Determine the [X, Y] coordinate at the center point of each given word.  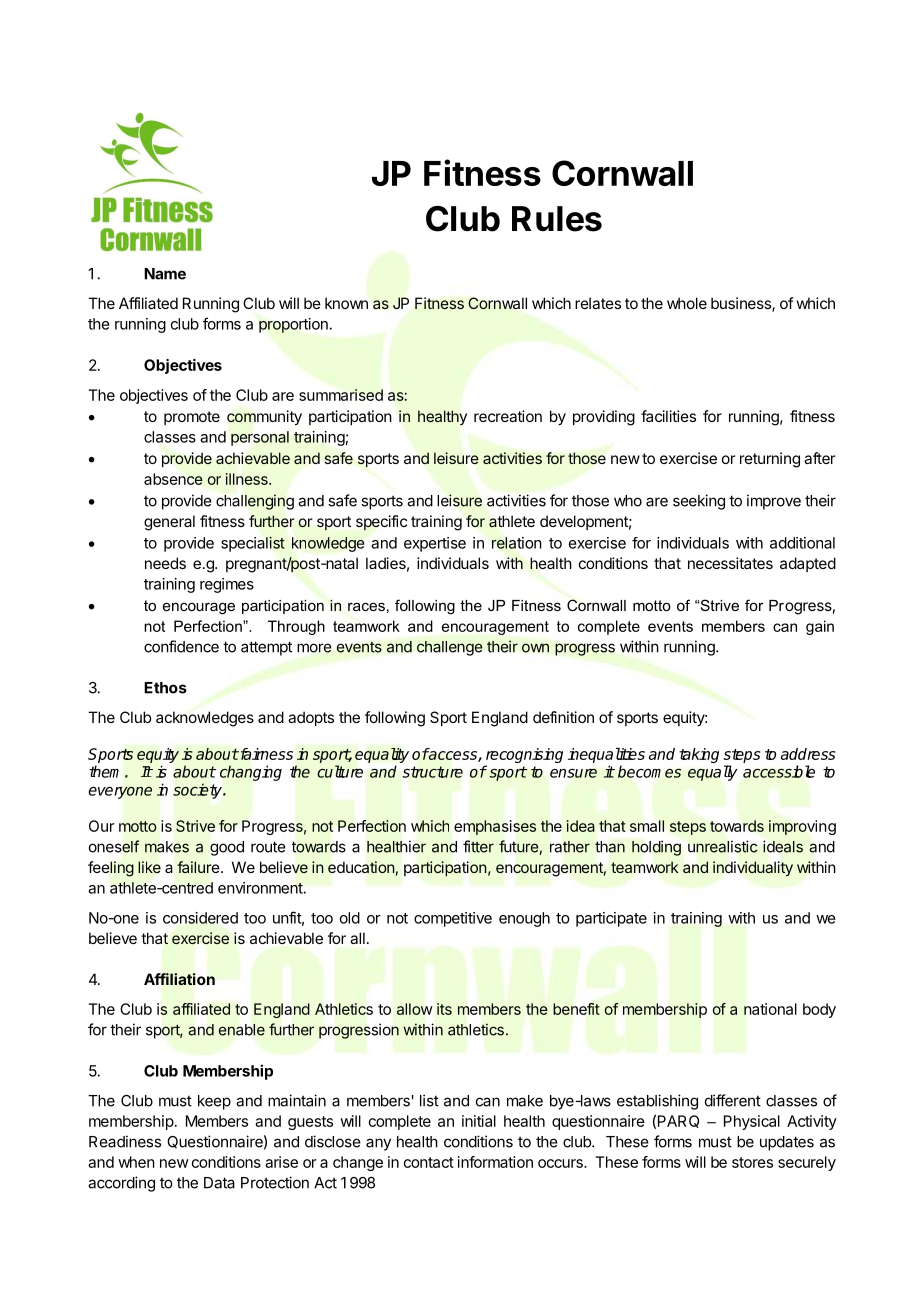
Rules [557, 219]
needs [165, 563]
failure [198, 867]
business [742, 304]
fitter [478, 846]
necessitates [730, 563]
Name [165, 274]
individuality [753, 868]
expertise [435, 544]
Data [219, 1183]
